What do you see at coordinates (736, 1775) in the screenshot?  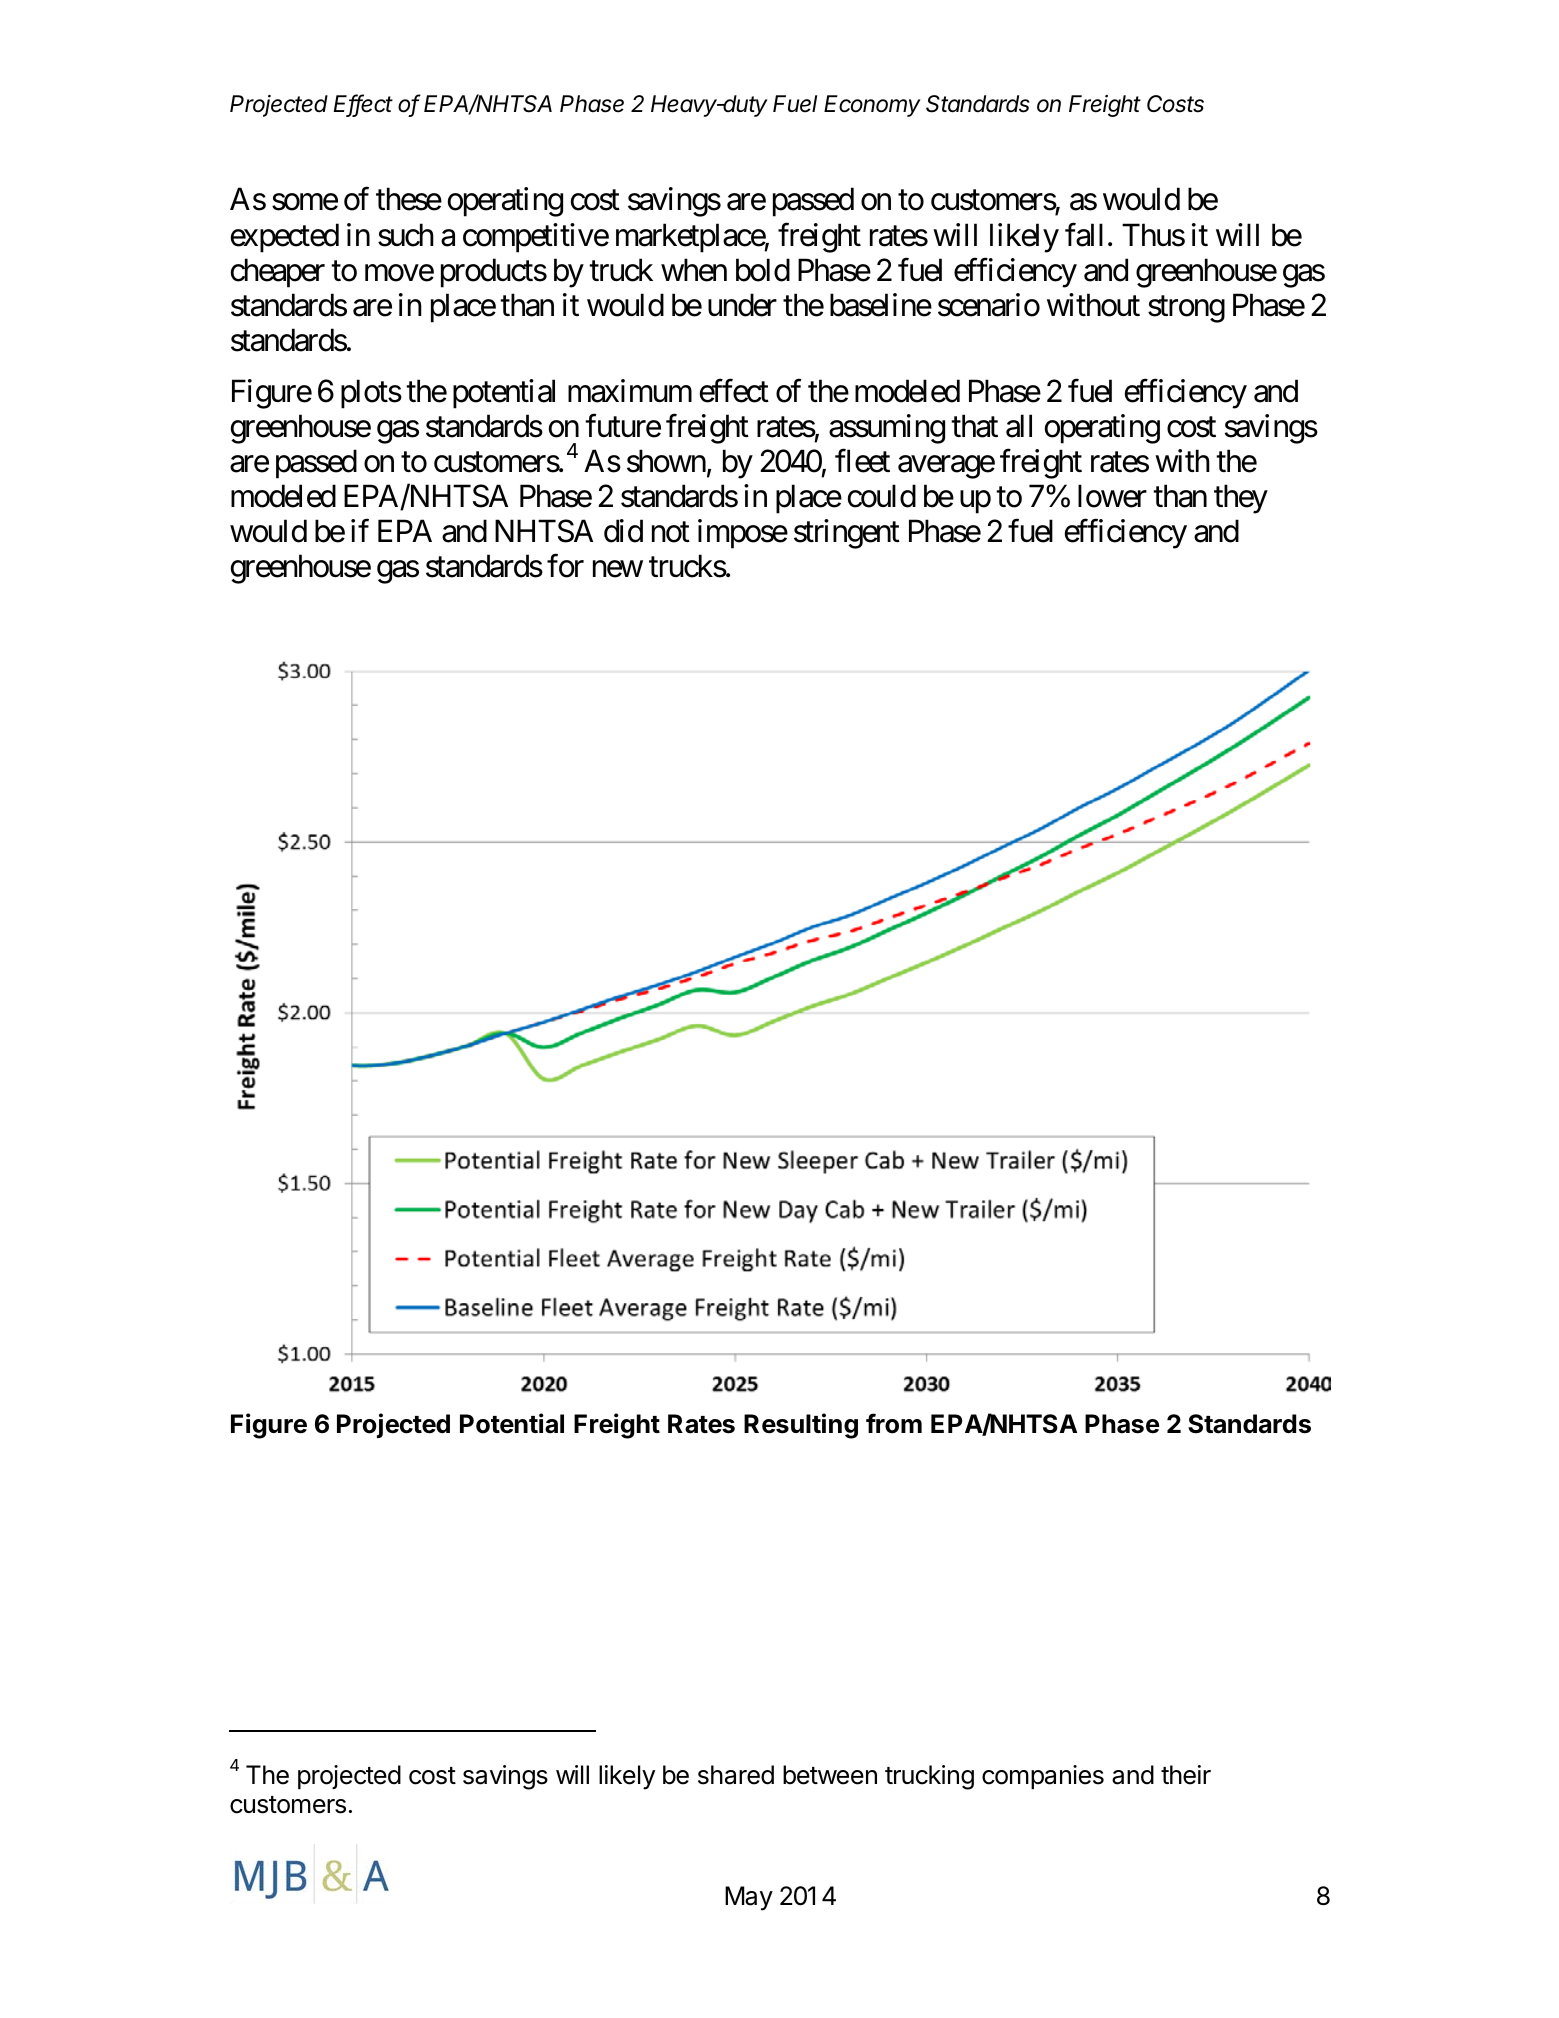 I see `shared` at bounding box center [736, 1775].
